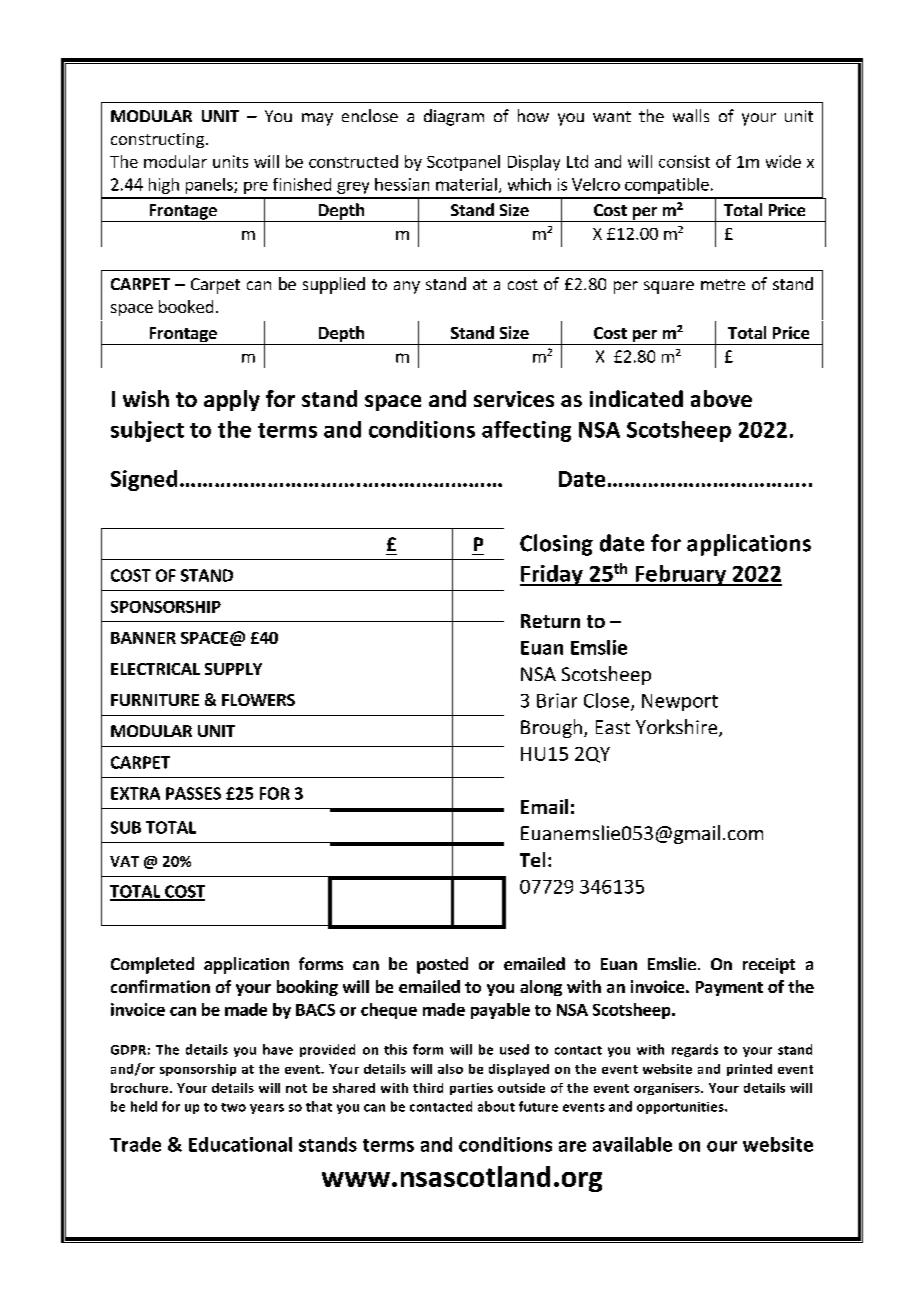 This document has height=1308, width=924. Describe the element at coordinates (157, 140) in the document. I see `constructing` at that location.
